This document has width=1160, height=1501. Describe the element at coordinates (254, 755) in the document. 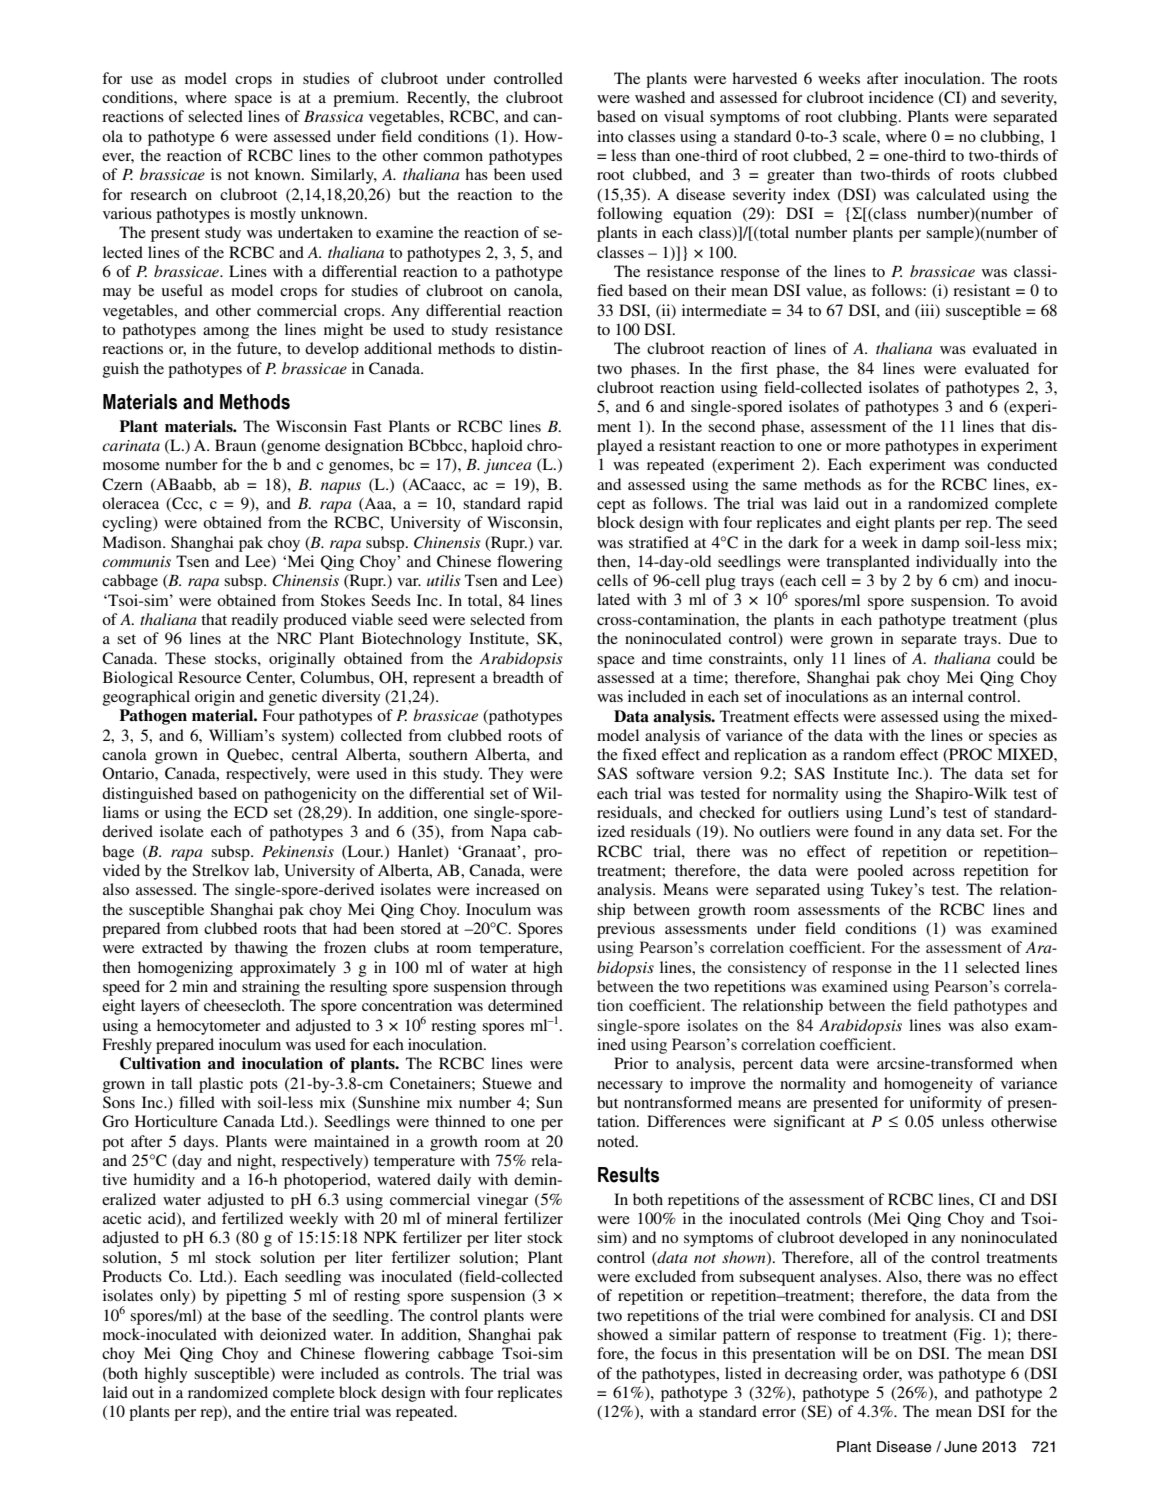

I see `Quebec` at that location.
